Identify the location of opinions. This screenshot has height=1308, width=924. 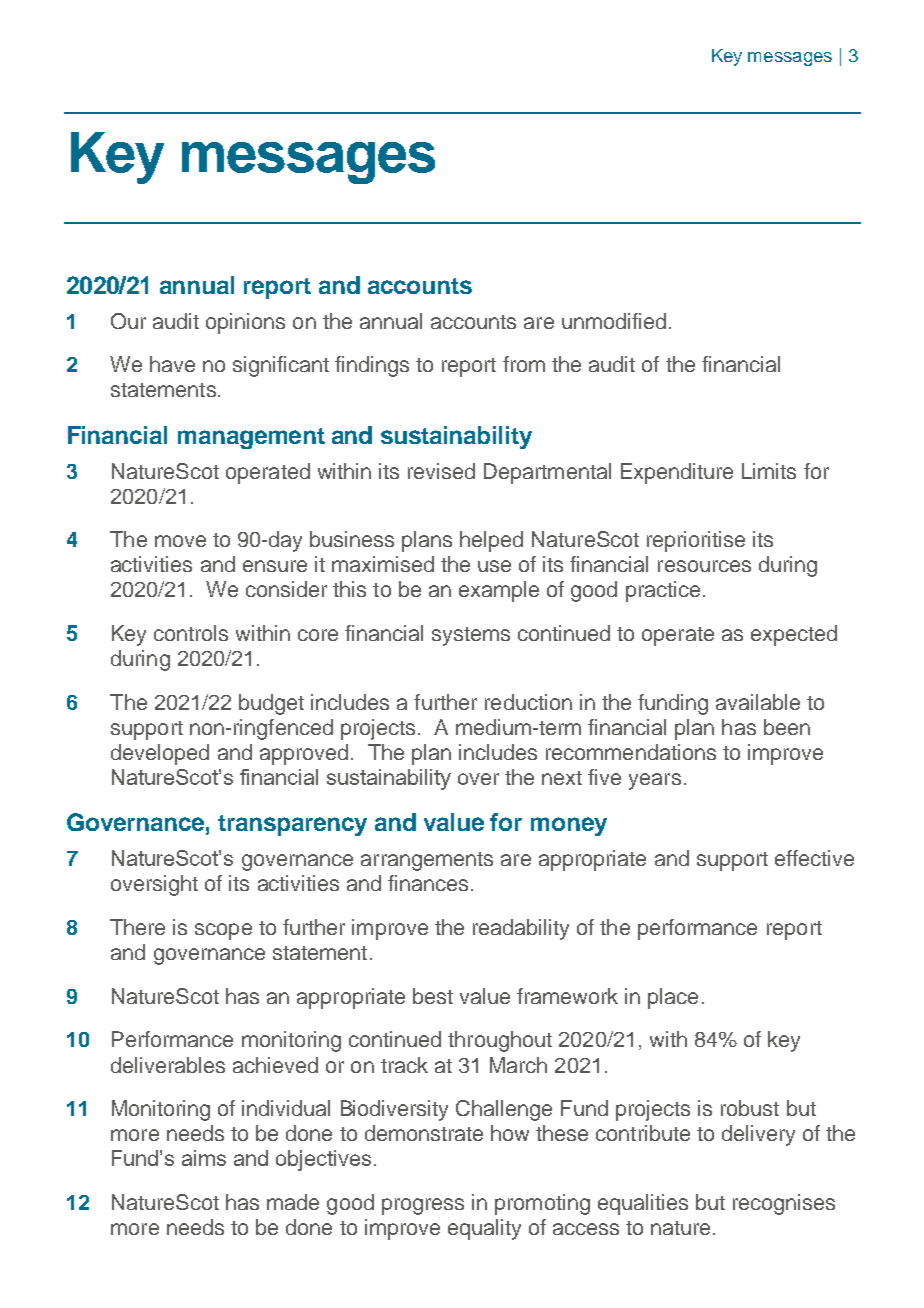
(245, 323).
